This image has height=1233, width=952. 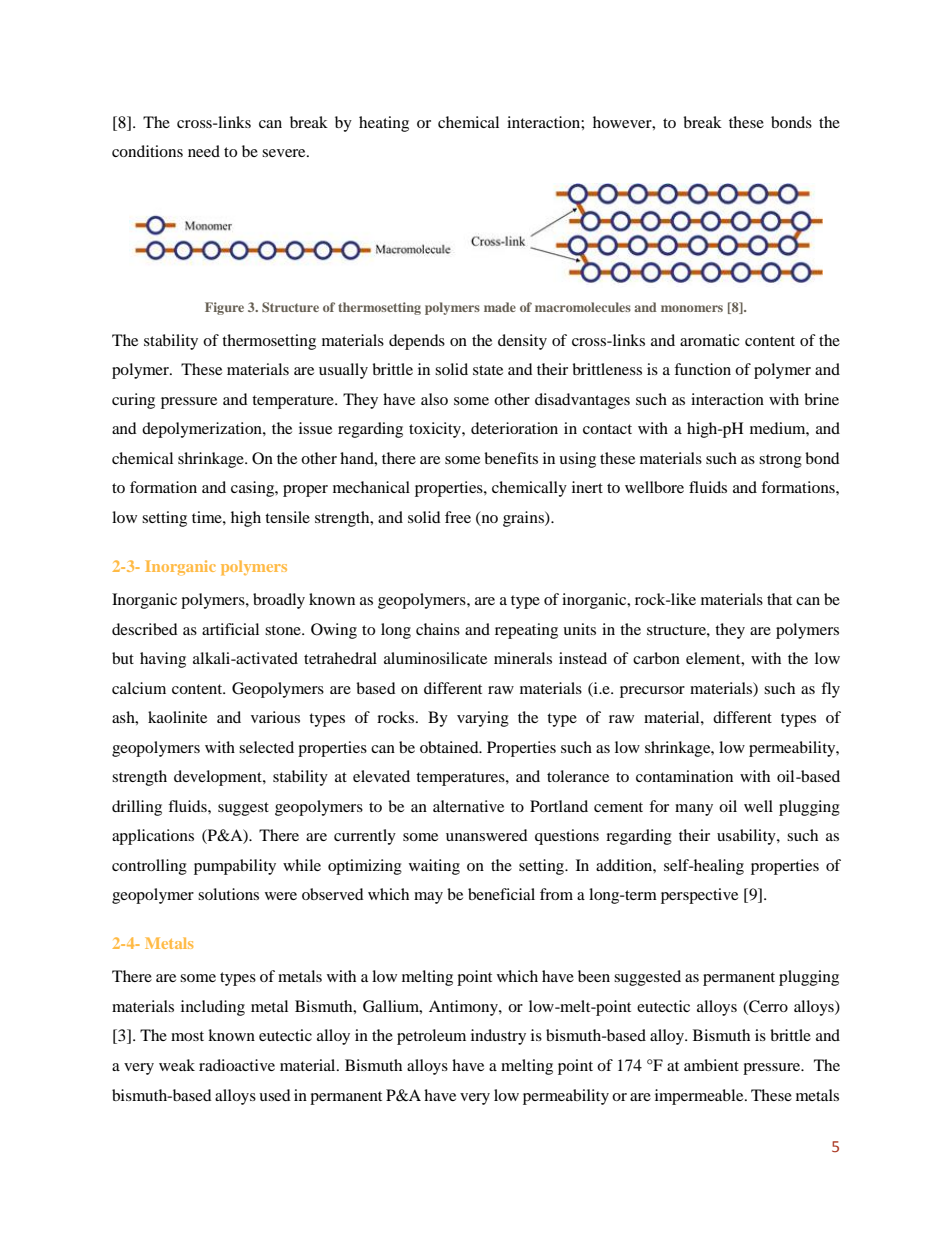 I want to click on density, so click(x=522, y=342).
